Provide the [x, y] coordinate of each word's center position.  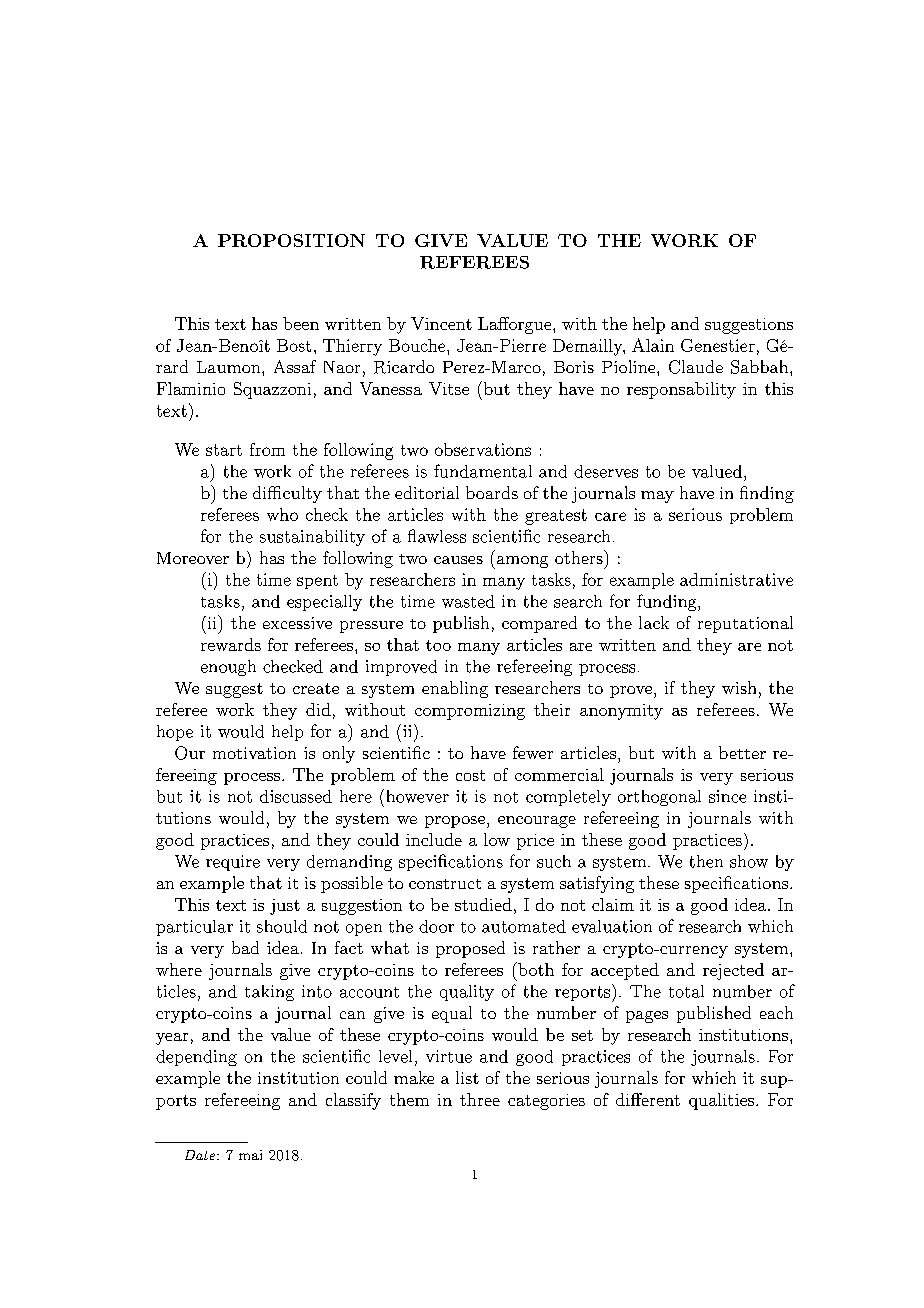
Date [200, 1155]
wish [739, 687]
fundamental [483, 471]
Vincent [441, 323]
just [285, 907]
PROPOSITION [291, 240]
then [706, 861]
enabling [455, 689]
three [480, 1099]
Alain [653, 345]
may [657, 497]
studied [483, 904]
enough [228, 668]
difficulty [287, 494]
